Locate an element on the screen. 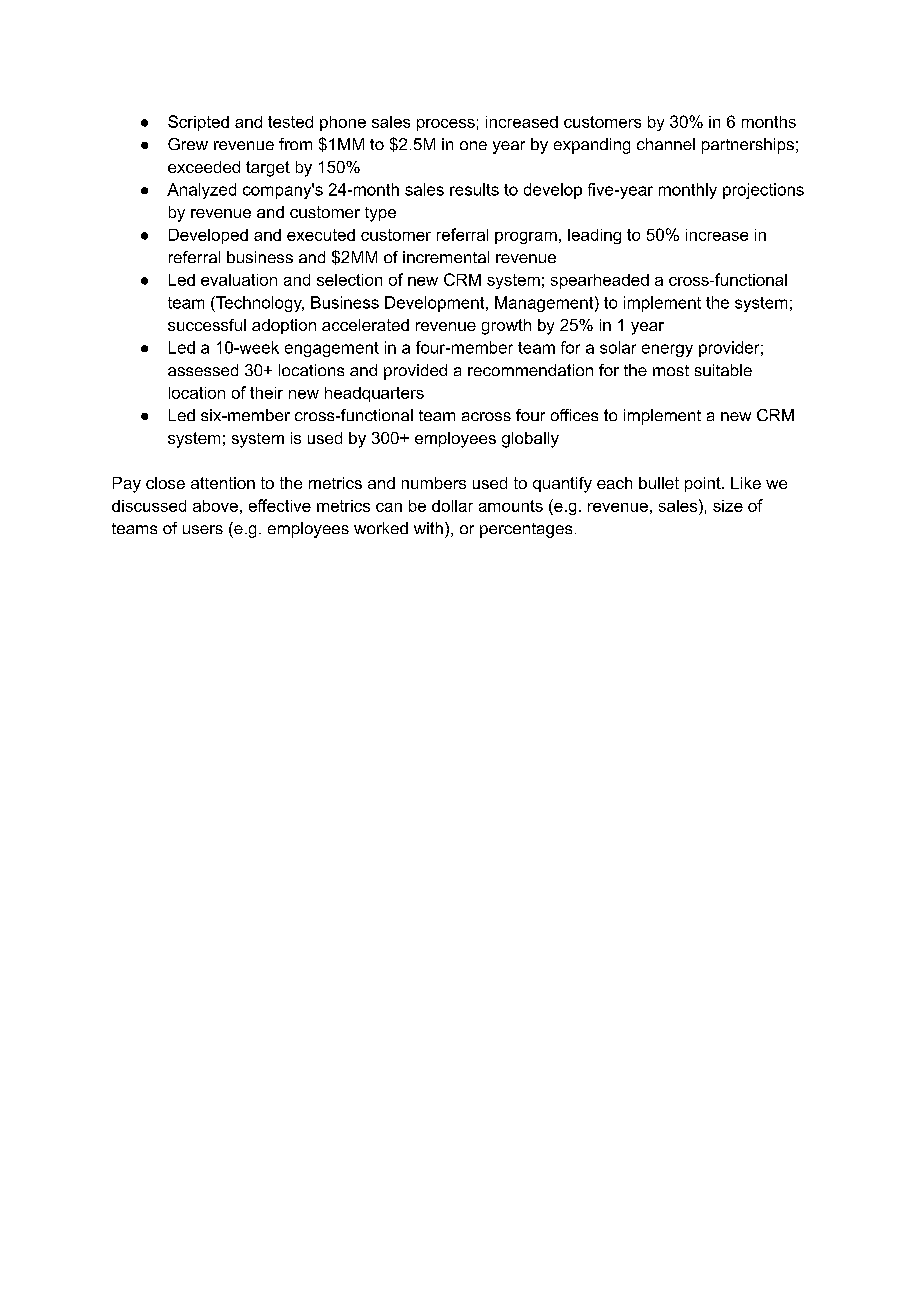 This screenshot has height=1307, width=924. with is located at coordinates (428, 528).
